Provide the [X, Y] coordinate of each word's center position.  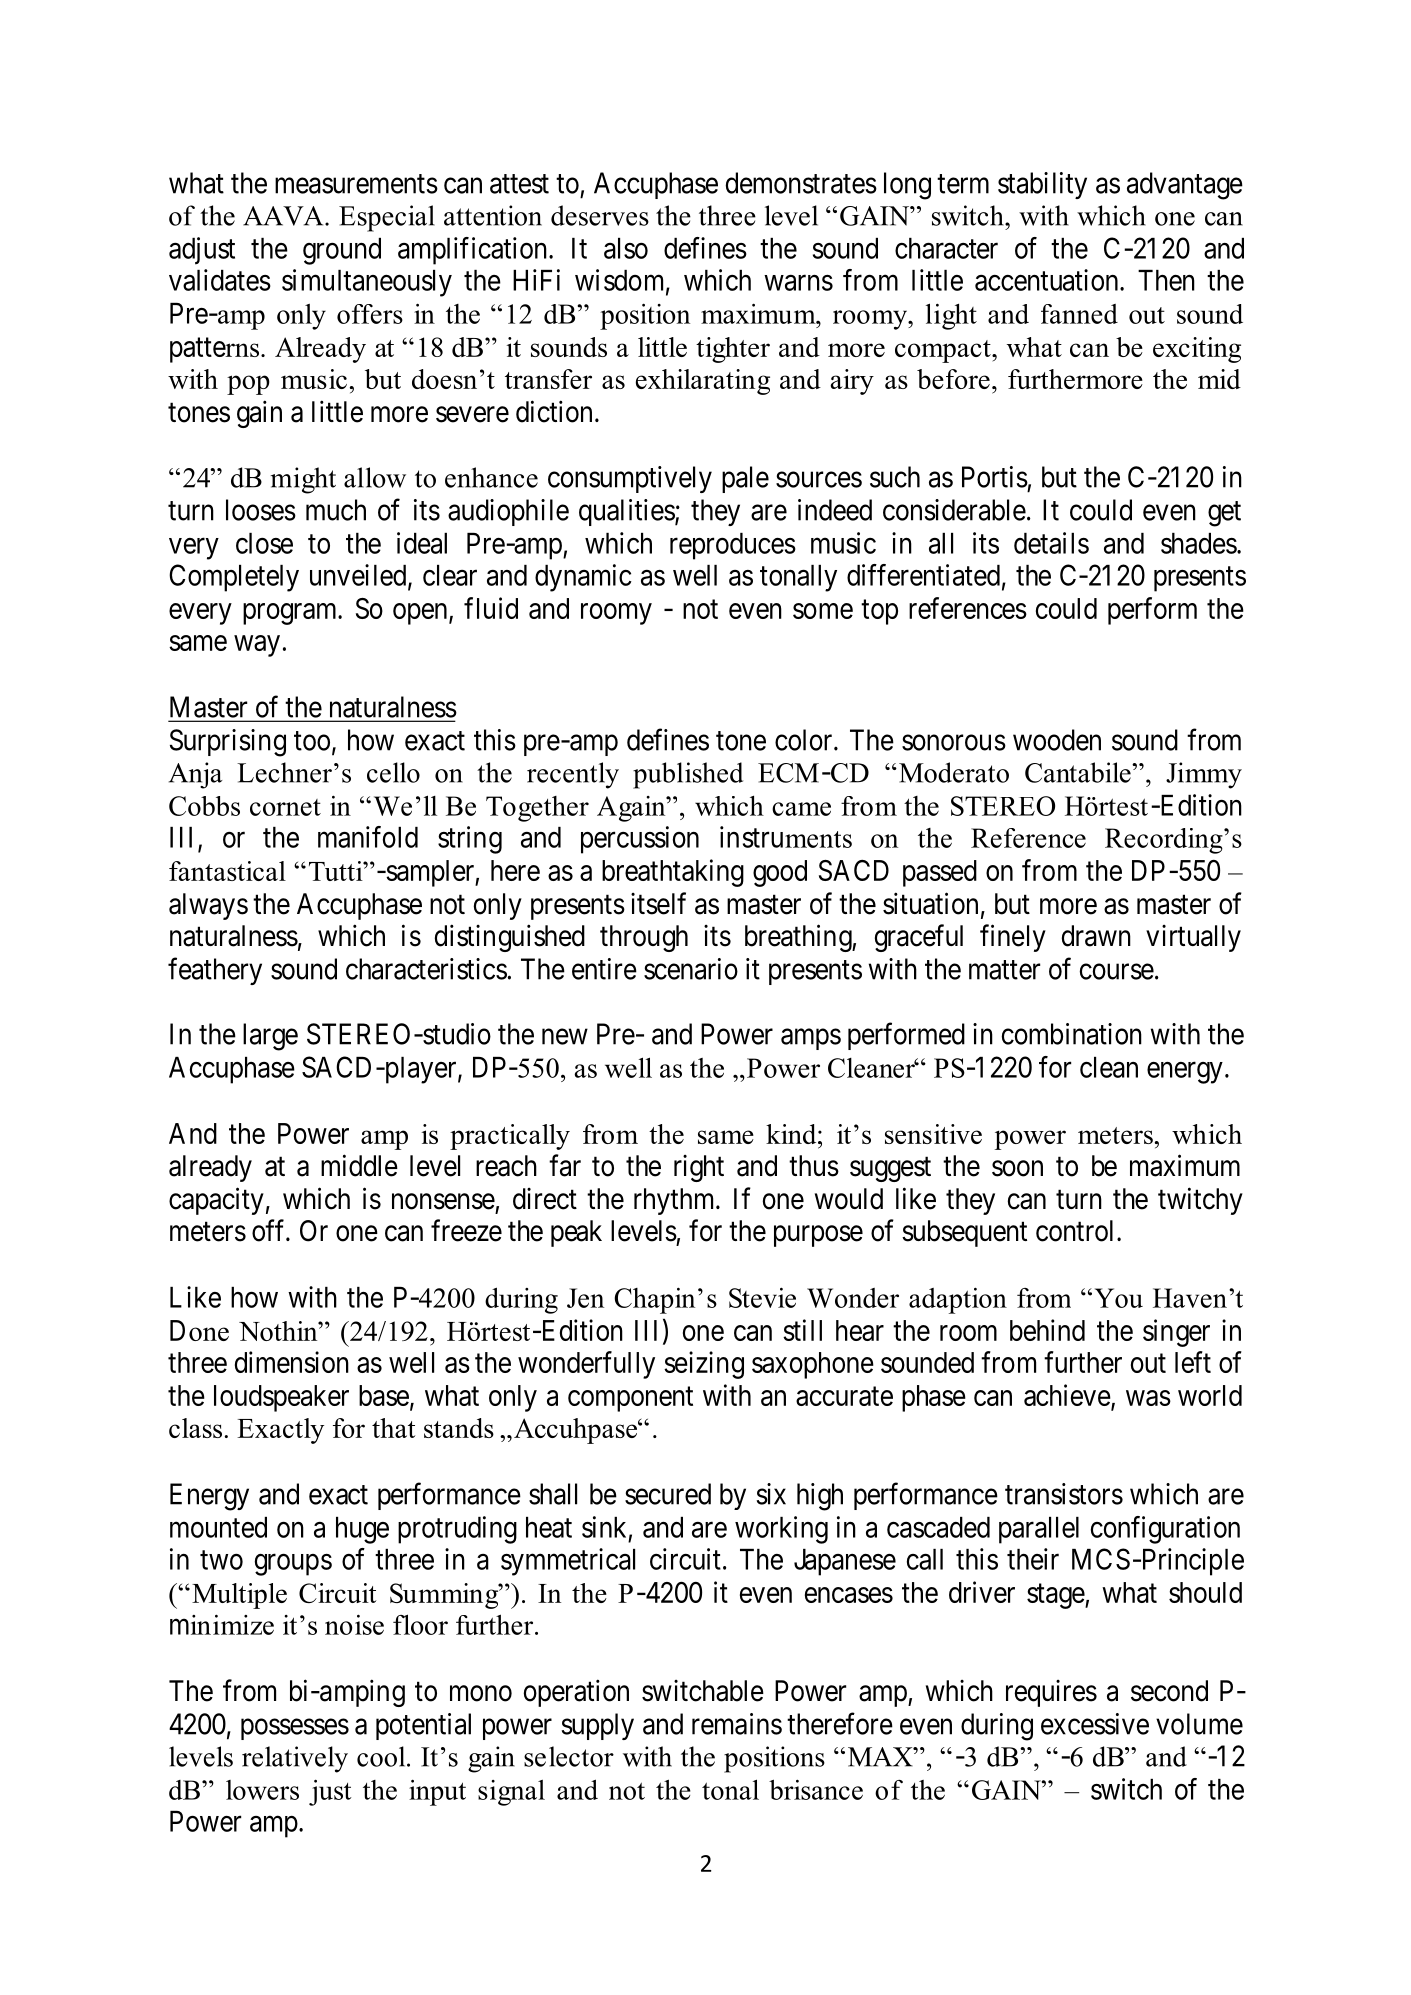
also [626, 248]
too [312, 741]
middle [359, 1165]
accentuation [1048, 280]
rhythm [675, 1201]
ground [342, 251]
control [1077, 1231]
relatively [295, 1759]
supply [597, 1726]
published [688, 775]
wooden [1057, 740]
